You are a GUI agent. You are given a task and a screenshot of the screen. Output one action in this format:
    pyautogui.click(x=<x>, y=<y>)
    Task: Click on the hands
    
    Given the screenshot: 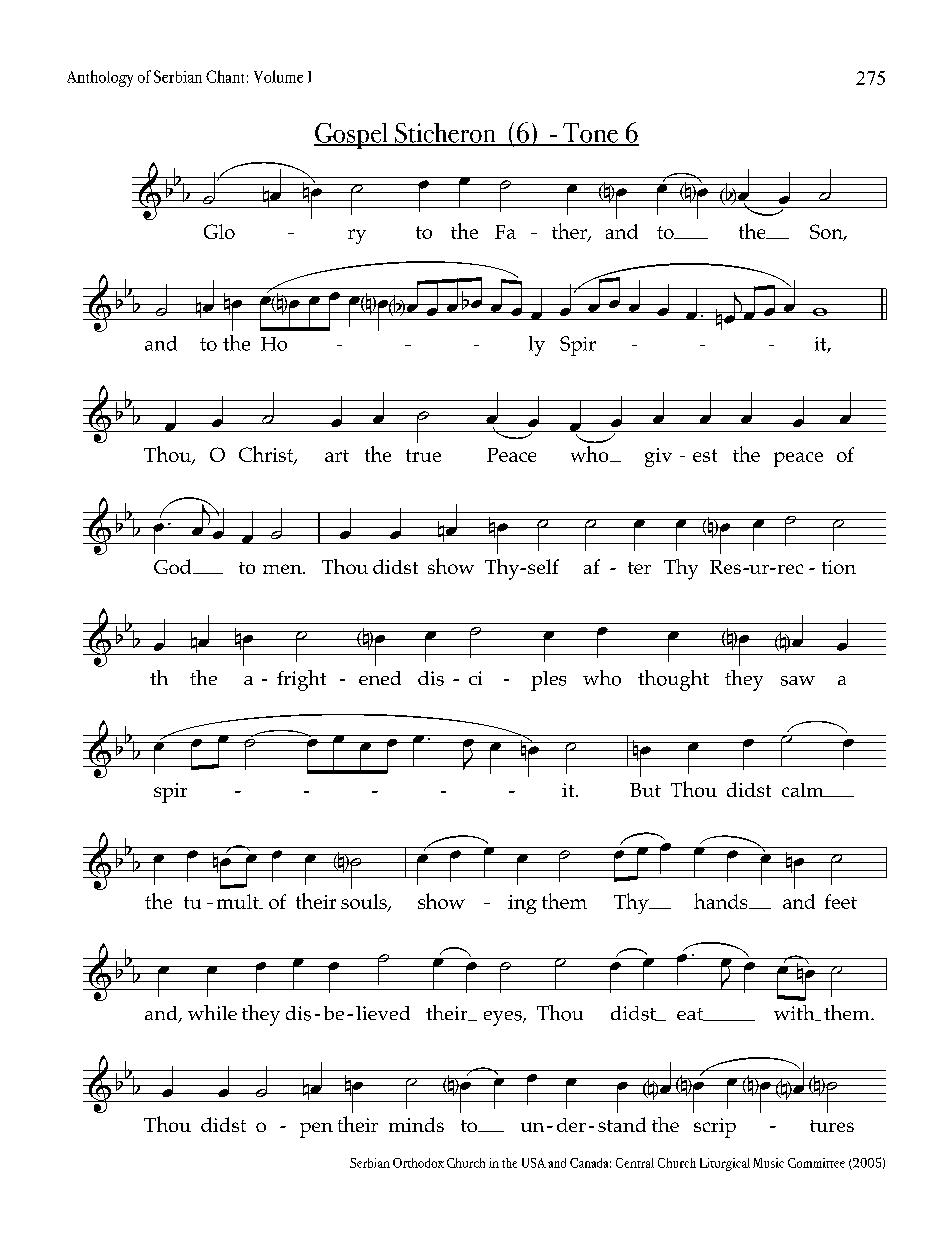 What is the action you would take?
    pyautogui.click(x=722, y=901)
